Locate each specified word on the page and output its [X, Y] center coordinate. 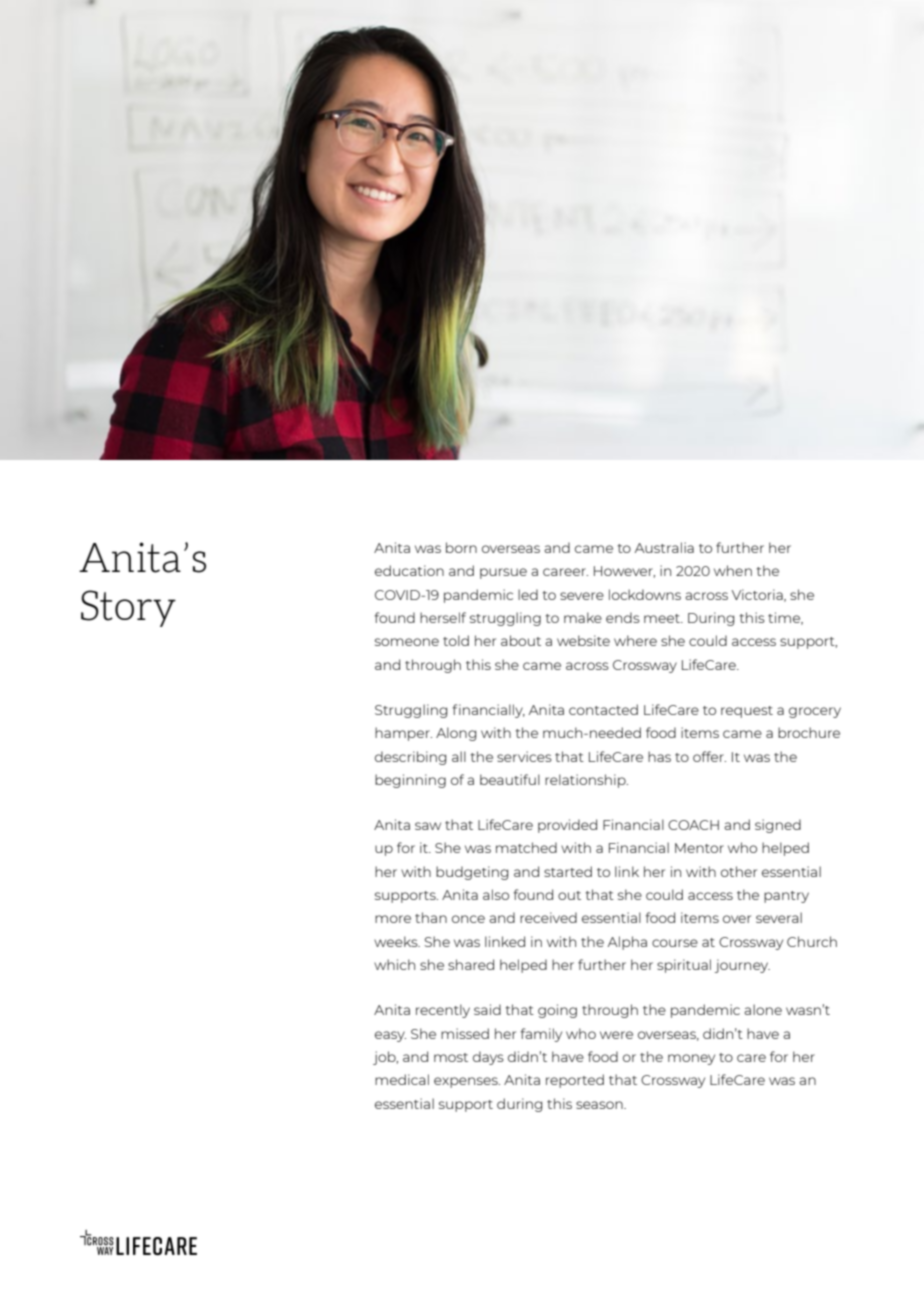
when [733, 570]
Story [128, 608]
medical [402, 1079]
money [691, 1059]
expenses [467, 1082]
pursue [503, 573]
